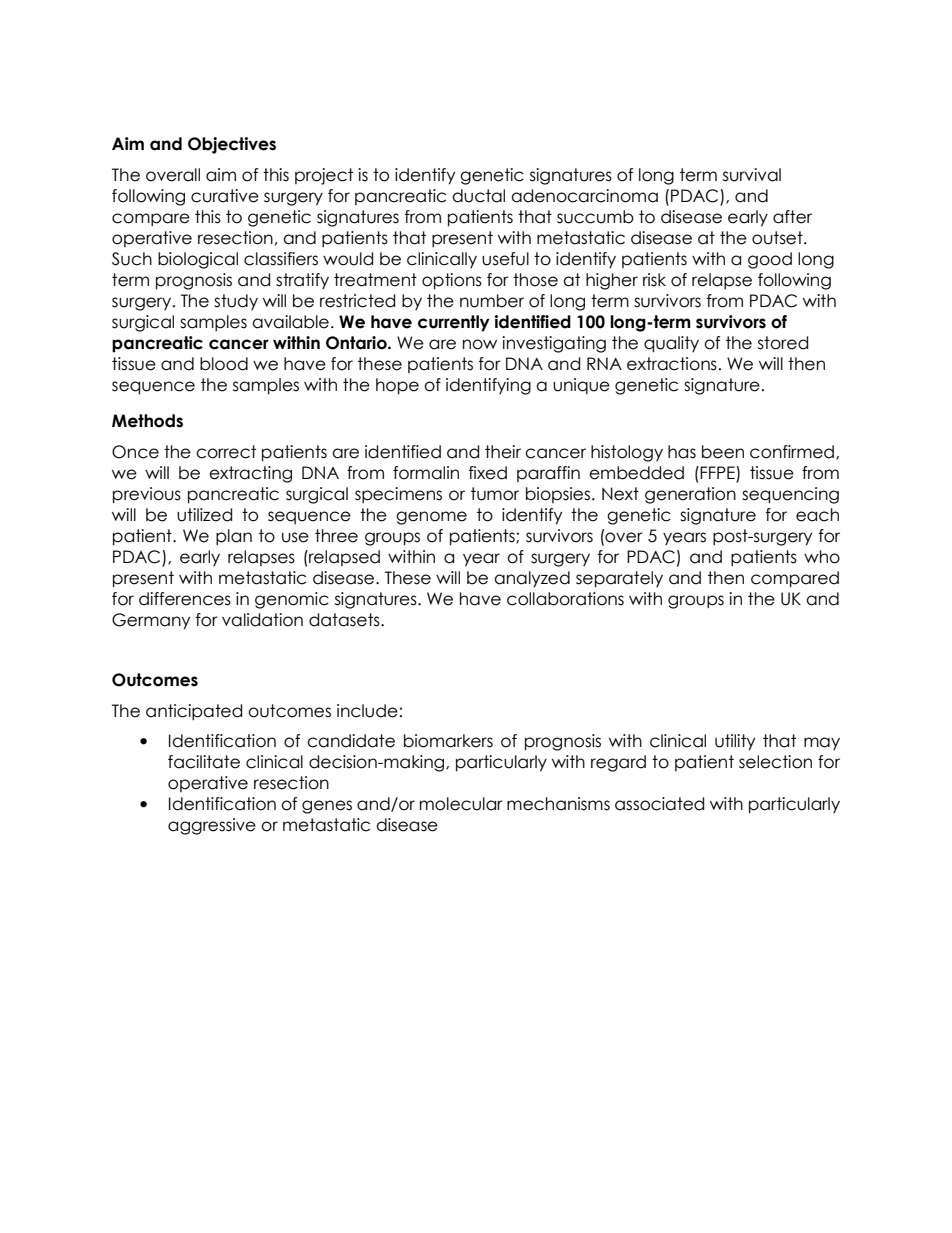 The height and width of the image is (1233, 952). What do you see at coordinates (478, 196) in the image?
I see `ductal` at bounding box center [478, 196].
